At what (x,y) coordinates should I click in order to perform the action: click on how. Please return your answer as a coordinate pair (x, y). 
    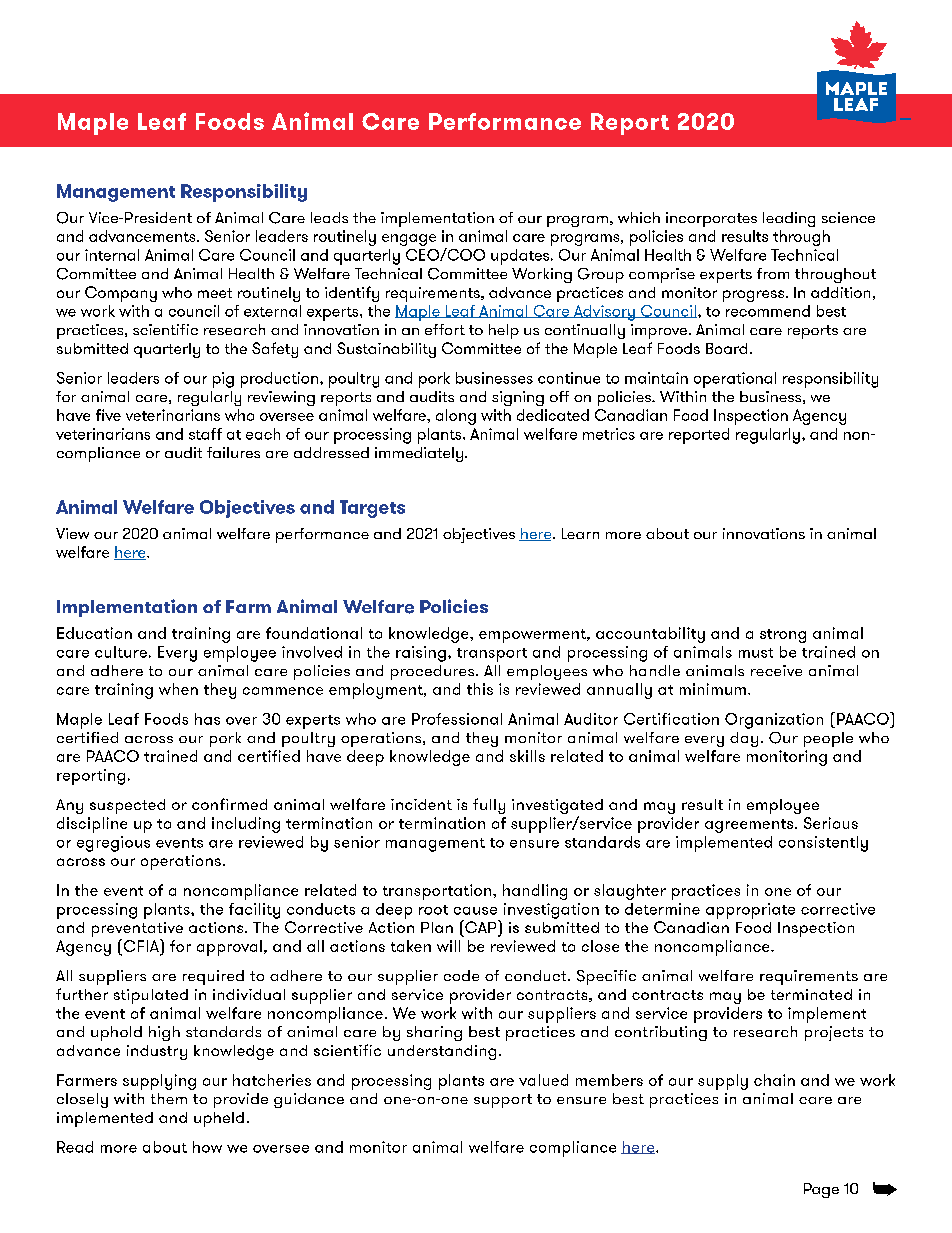
    Looking at the image, I should click on (207, 1147).
